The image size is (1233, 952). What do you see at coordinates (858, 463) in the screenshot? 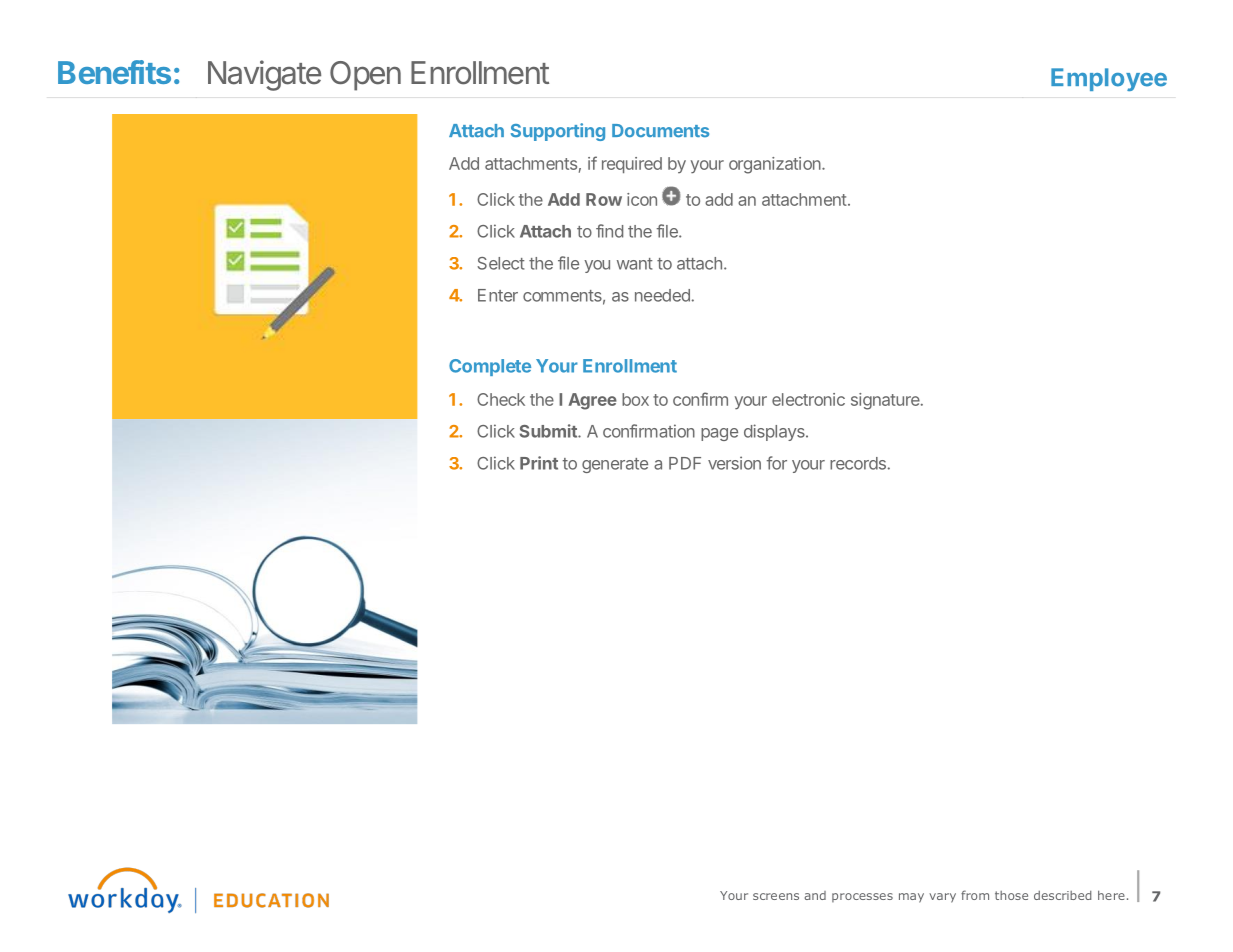
I see `records` at bounding box center [858, 463].
